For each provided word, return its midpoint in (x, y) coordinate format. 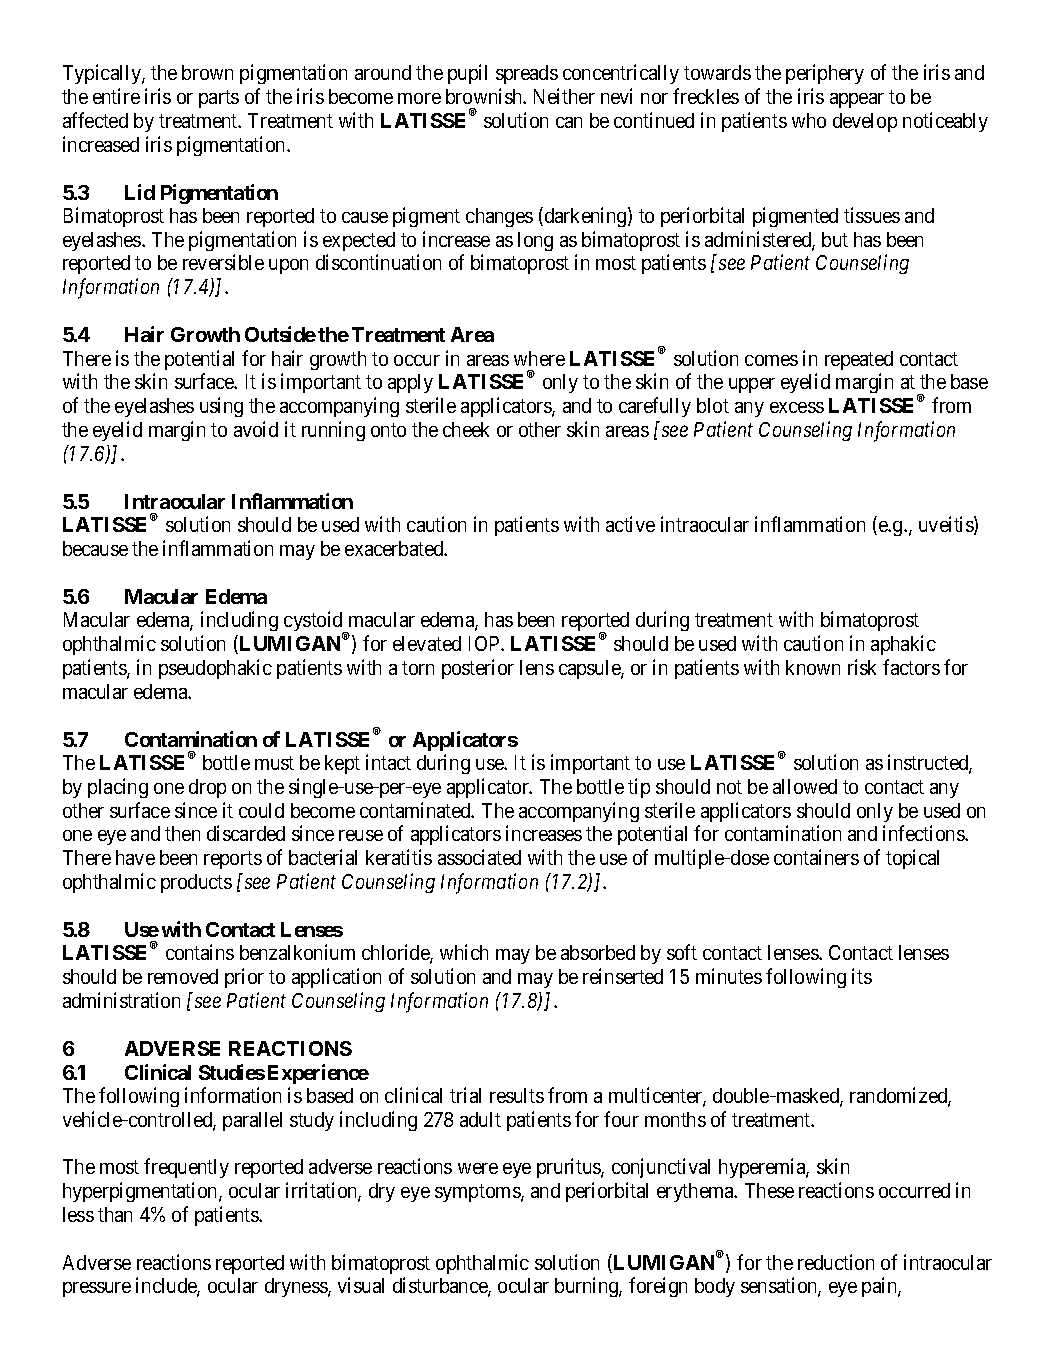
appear (857, 100)
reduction (836, 1262)
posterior (478, 669)
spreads (527, 74)
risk (862, 667)
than (115, 1214)
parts (219, 99)
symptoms (478, 1193)
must (274, 763)
